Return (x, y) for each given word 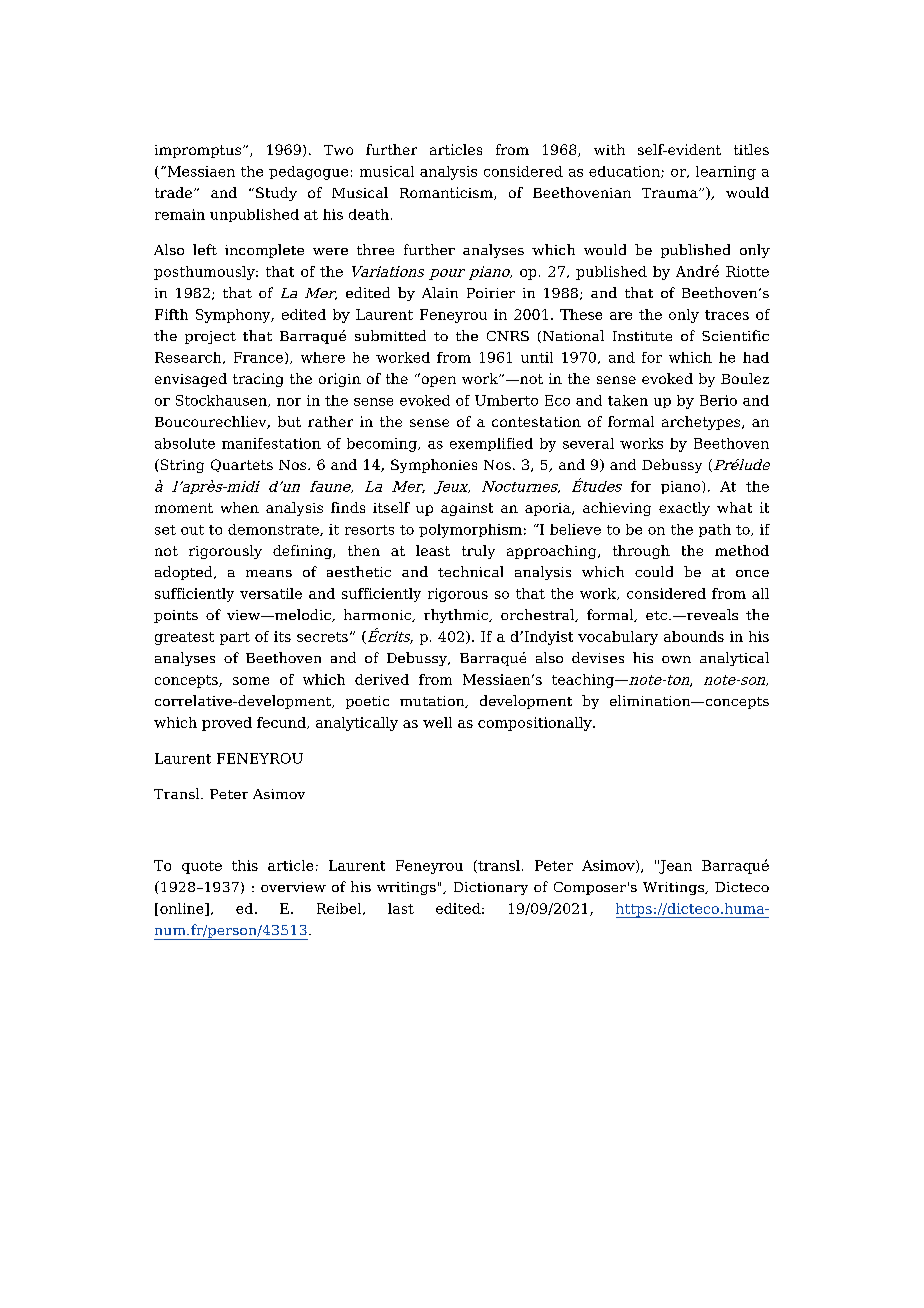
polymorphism (470, 531)
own (676, 659)
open (437, 380)
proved (227, 724)
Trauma (671, 193)
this (245, 865)
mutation (433, 702)
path (715, 530)
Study (276, 194)
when (240, 507)
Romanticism (447, 193)
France (260, 358)
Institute (642, 336)
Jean (675, 867)
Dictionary (491, 888)
